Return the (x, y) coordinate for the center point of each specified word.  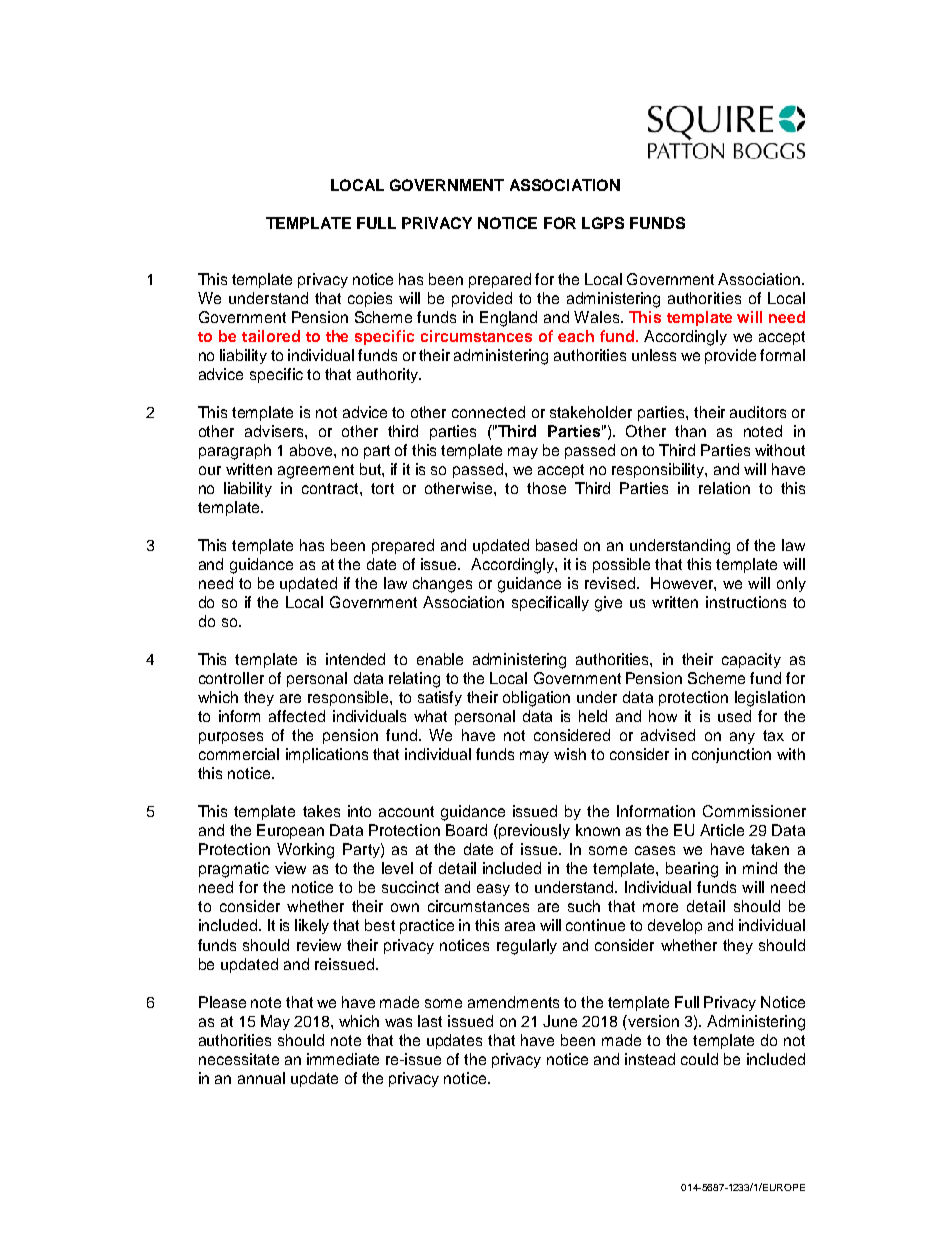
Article (722, 830)
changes (442, 585)
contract (331, 488)
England (508, 319)
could (699, 1059)
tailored (271, 336)
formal (782, 355)
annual (261, 1078)
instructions (746, 602)
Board (466, 830)
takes (321, 811)
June (560, 1021)
